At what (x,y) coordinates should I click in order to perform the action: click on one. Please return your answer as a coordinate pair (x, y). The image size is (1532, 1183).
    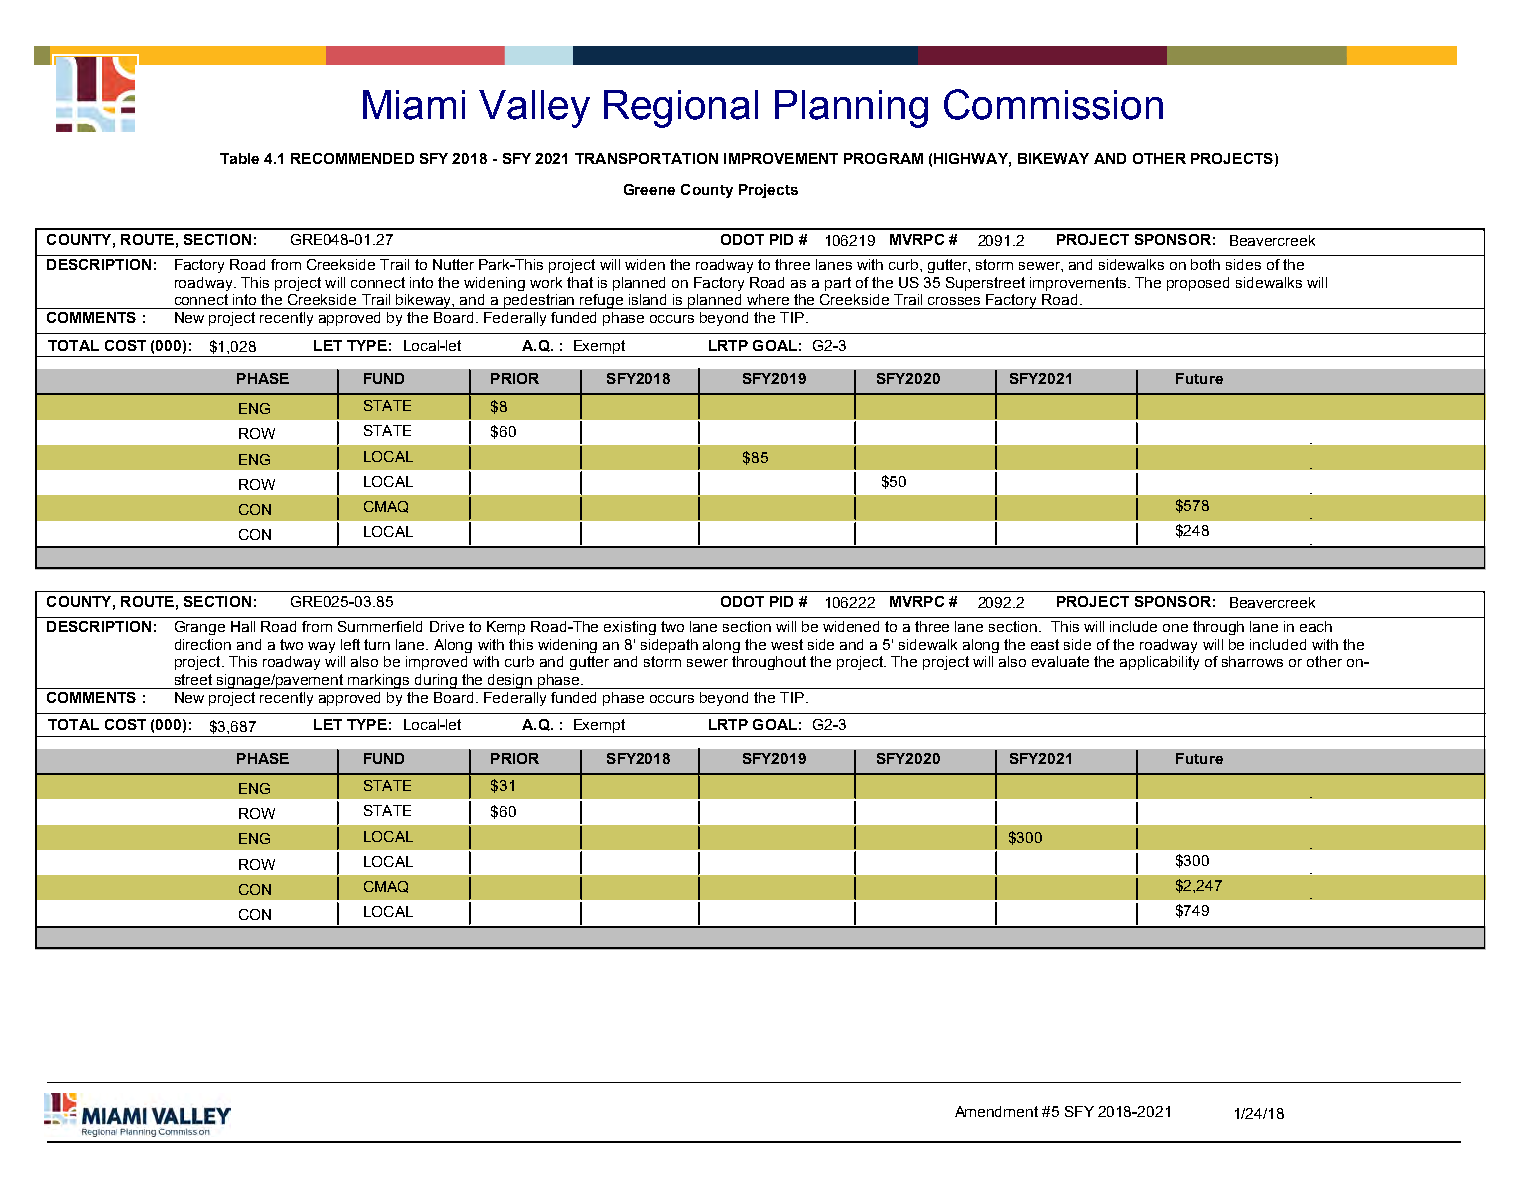
    Looking at the image, I should click on (1175, 628).
